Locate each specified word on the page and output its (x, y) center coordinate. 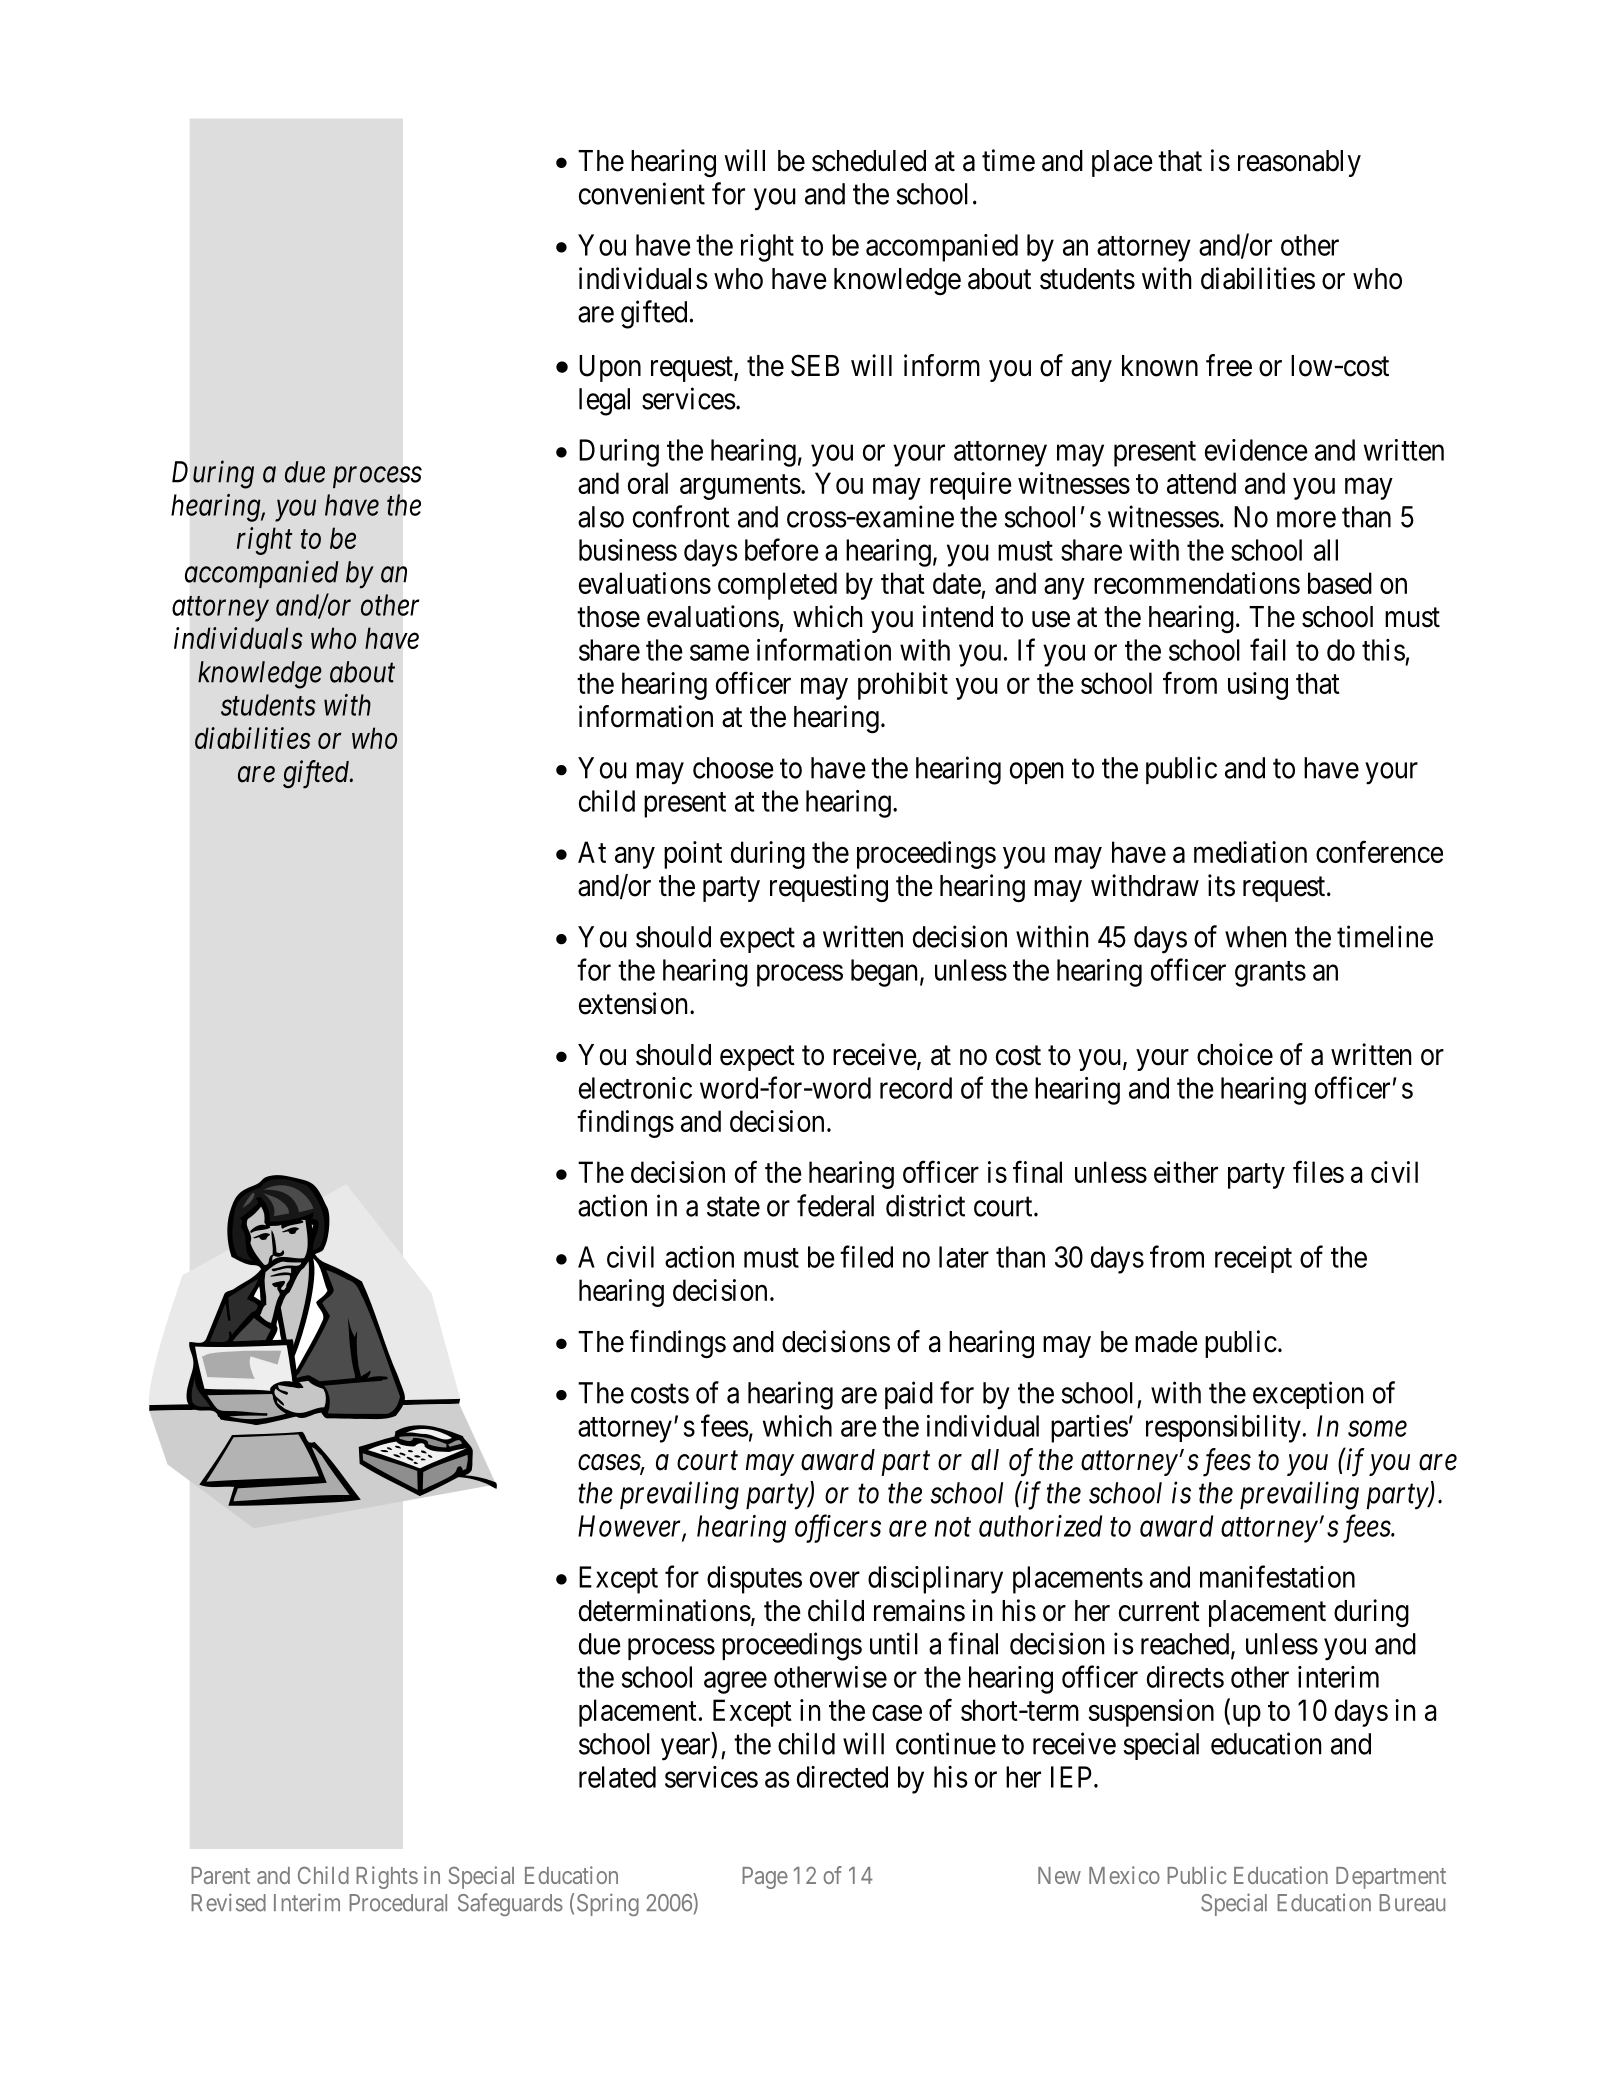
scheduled (869, 161)
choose (733, 768)
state (733, 1207)
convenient (642, 193)
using (1258, 686)
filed (866, 1256)
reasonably (1299, 163)
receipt (1253, 1259)
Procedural (398, 1903)
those (608, 617)
